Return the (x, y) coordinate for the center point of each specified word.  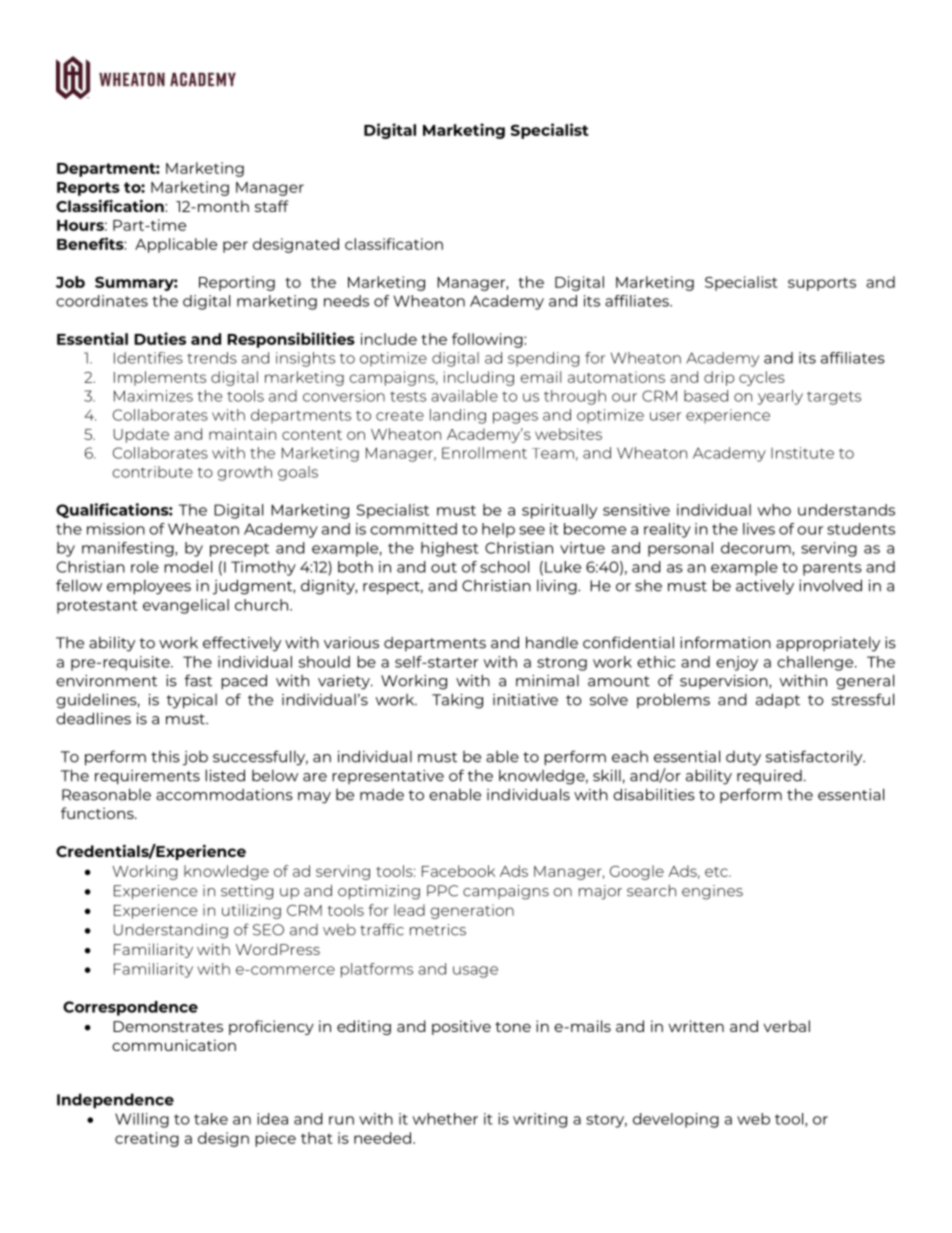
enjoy (737, 663)
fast (198, 680)
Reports (88, 189)
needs (346, 301)
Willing (142, 1120)
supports (822, 284)
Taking (457, 701)
